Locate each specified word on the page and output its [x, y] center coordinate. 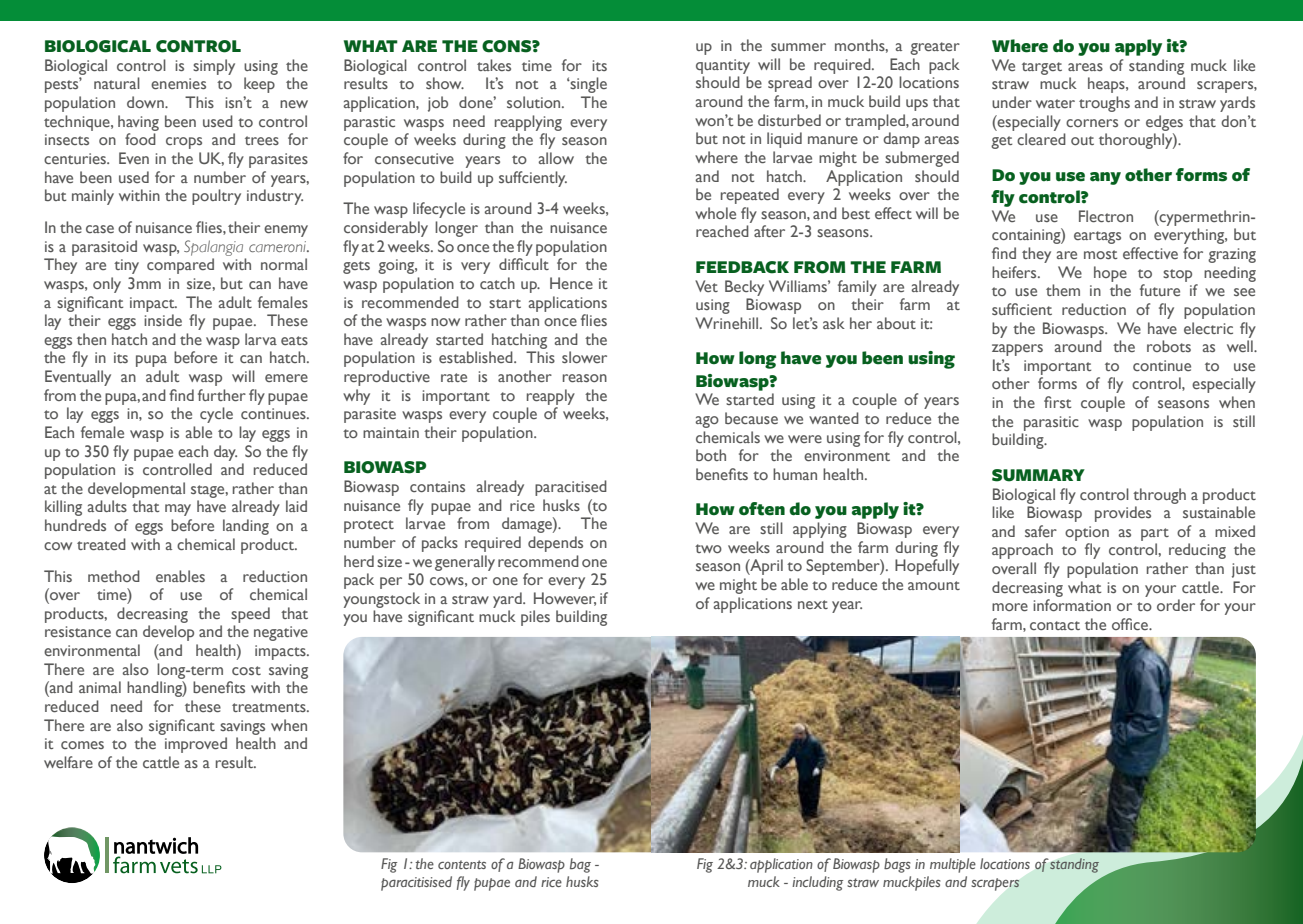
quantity [723, 66]
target [1042, 68]
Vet [706, 286]
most [1100, 254]
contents [462, 864]
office [1131, 624]
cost [246, 670]
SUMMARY [1038, 475]
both [711, 455]
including [817, 883]
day [225, 453]
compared [180, 266]
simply [214, 67]
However [565, 599]
